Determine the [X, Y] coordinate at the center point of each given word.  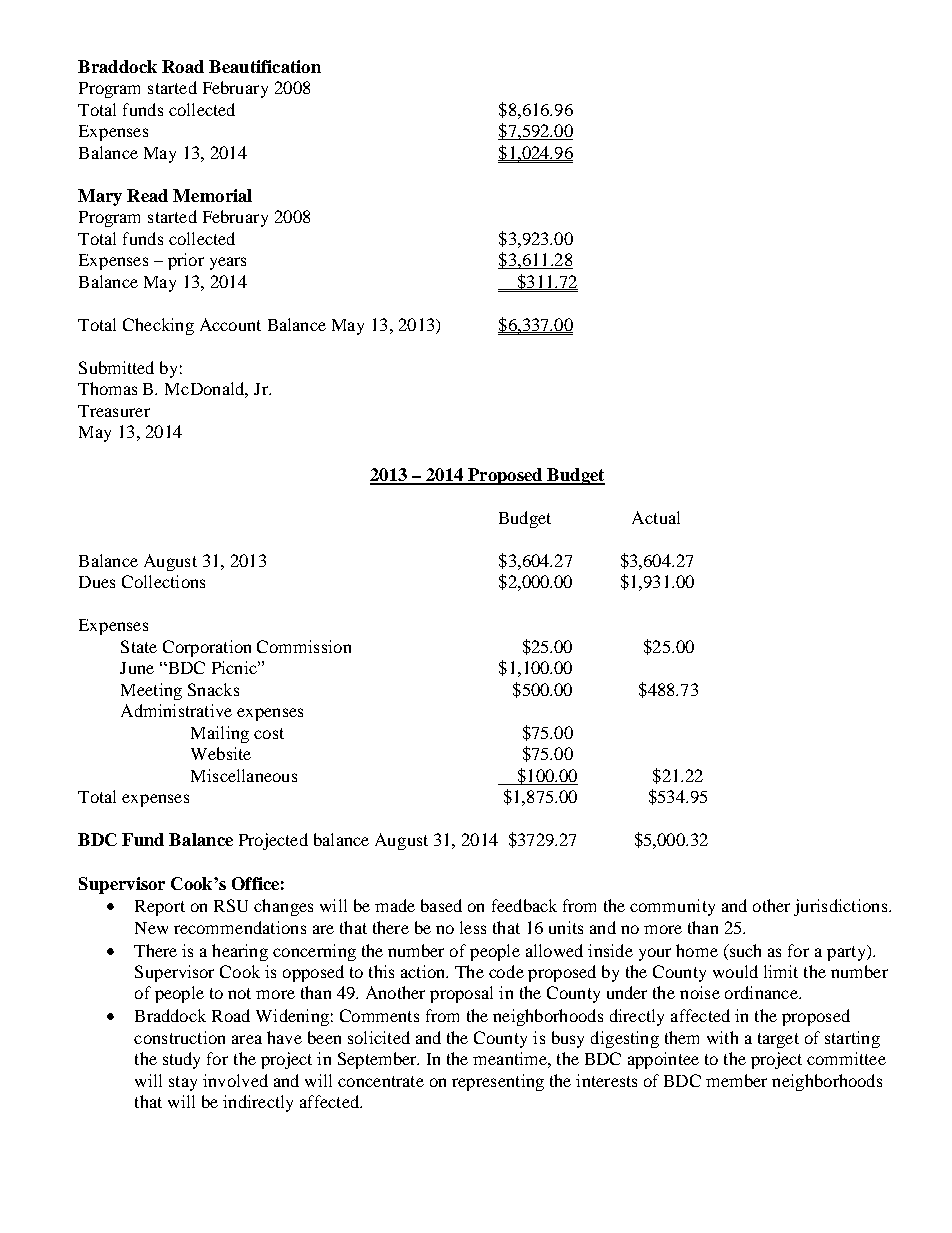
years [228, 263]
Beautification [265, 66]
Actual [656, 517]
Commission [304, 646]
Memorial [212, 195]
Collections [163, 581]
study [181, 1060]
